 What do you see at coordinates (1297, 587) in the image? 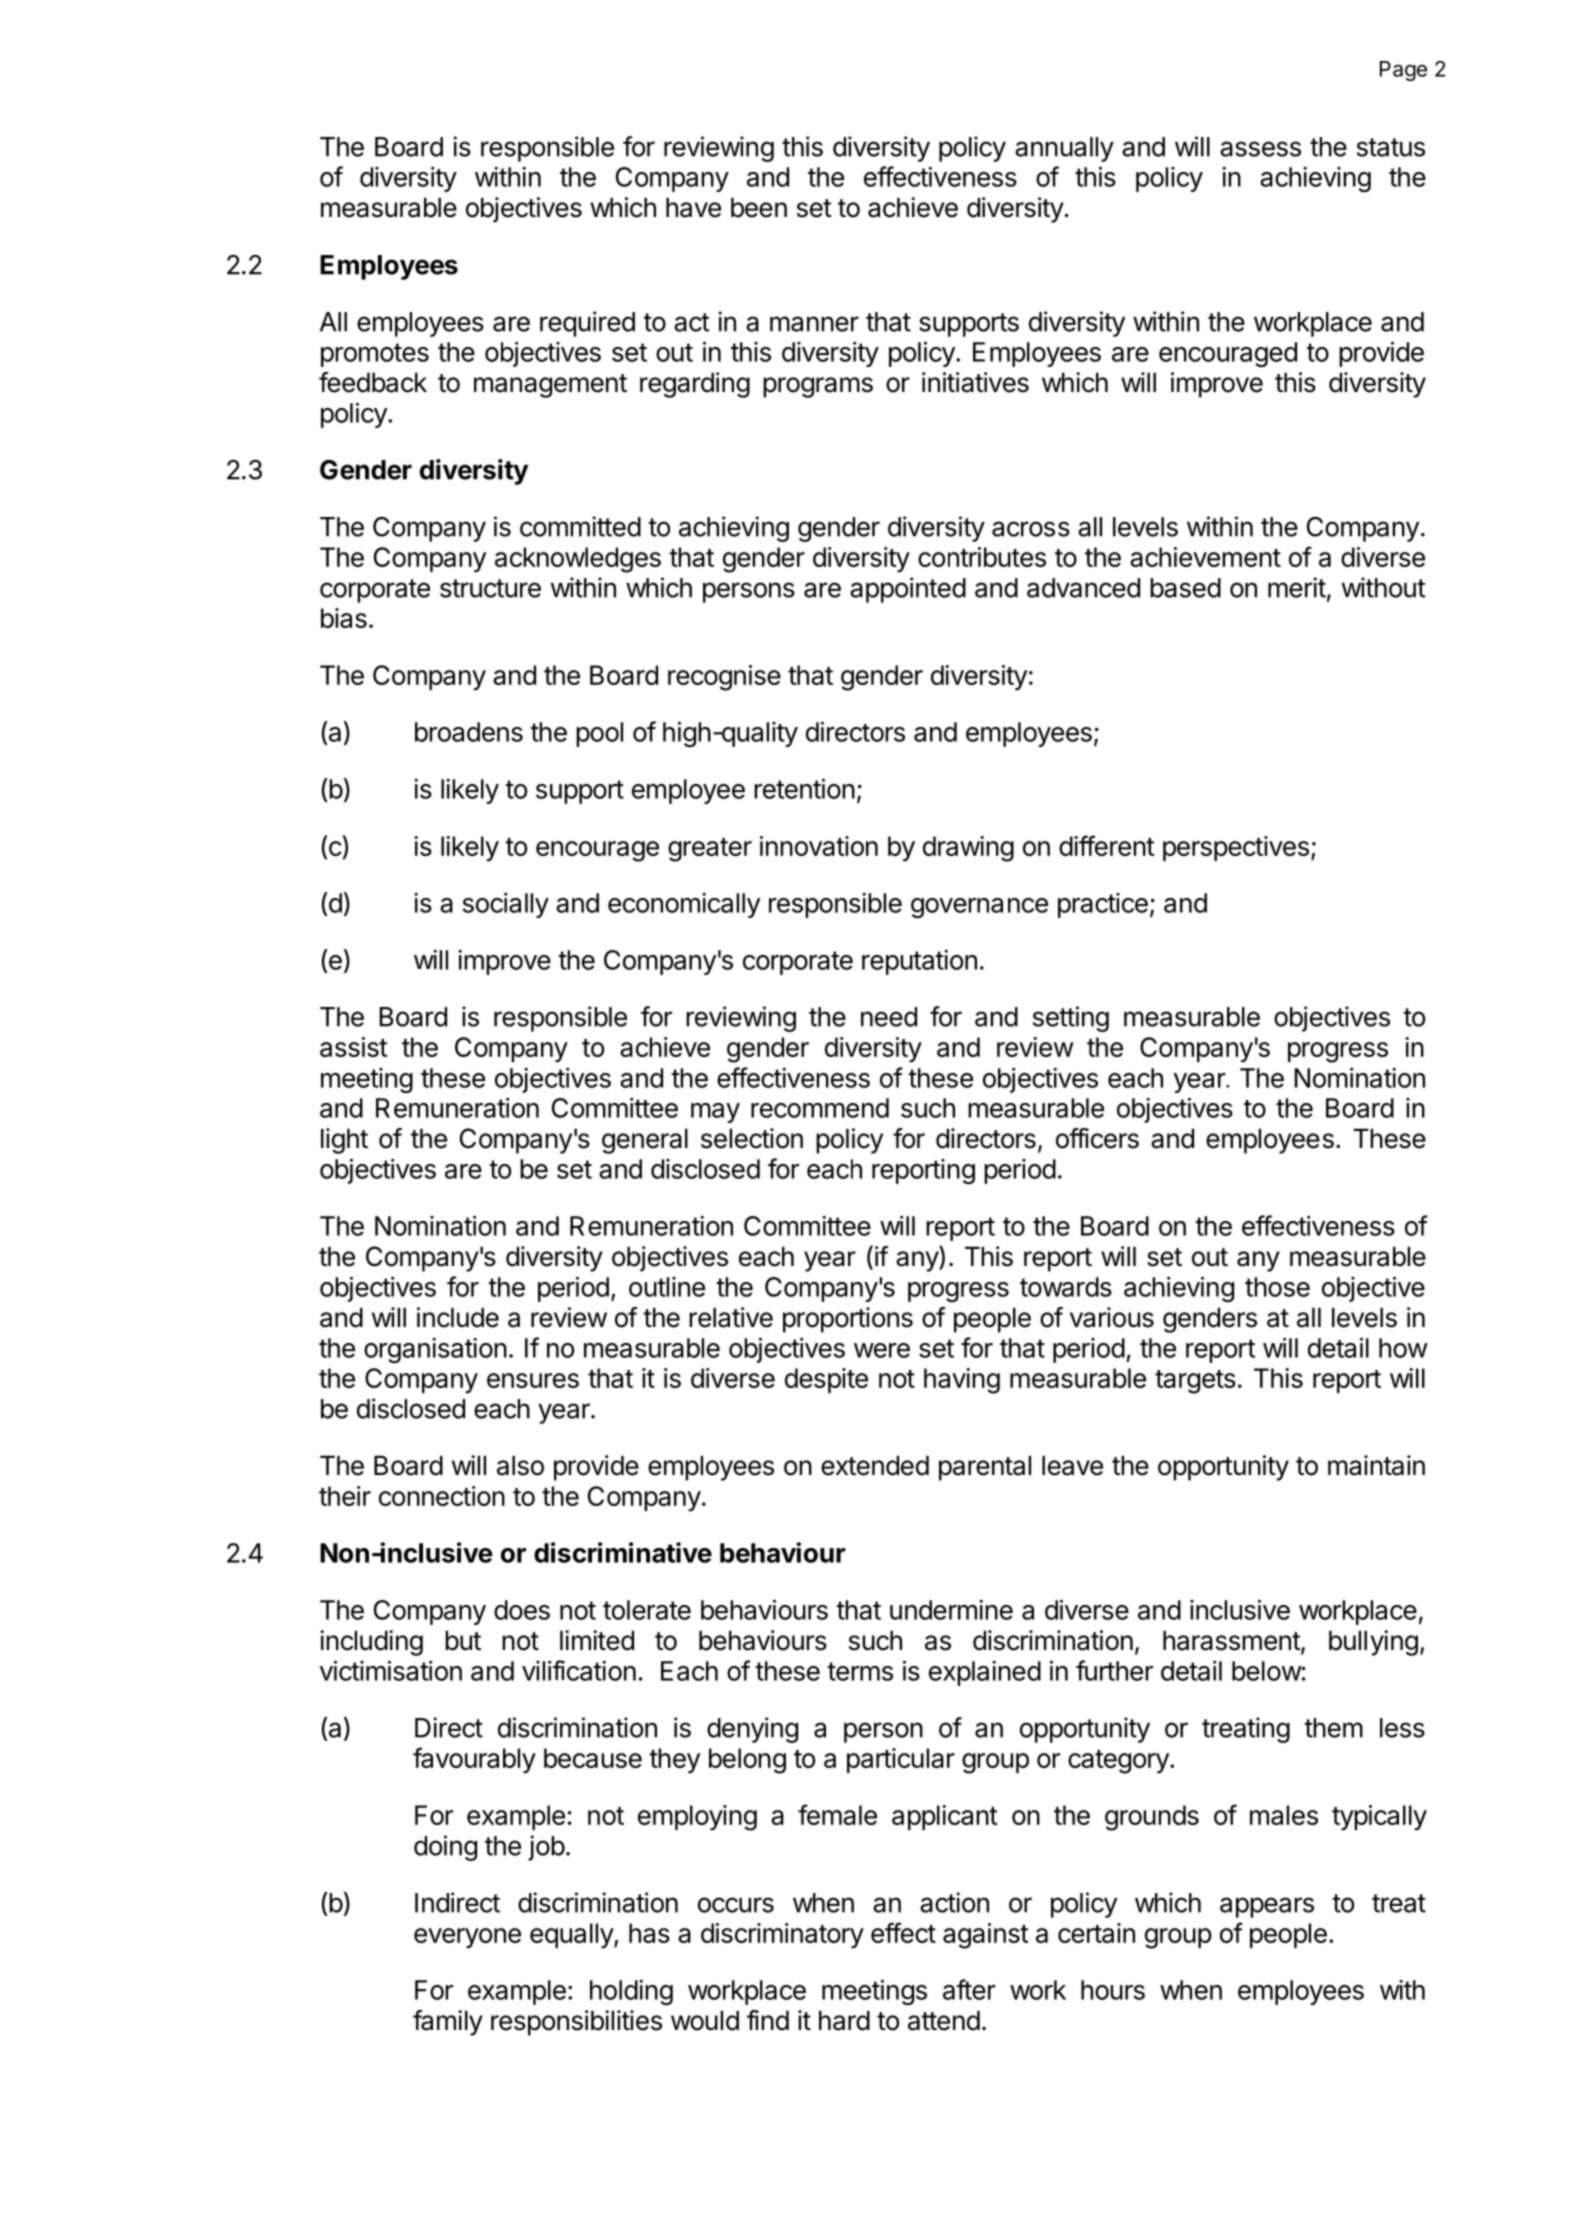
I see `merit` at bounding box center [1297, 587].
